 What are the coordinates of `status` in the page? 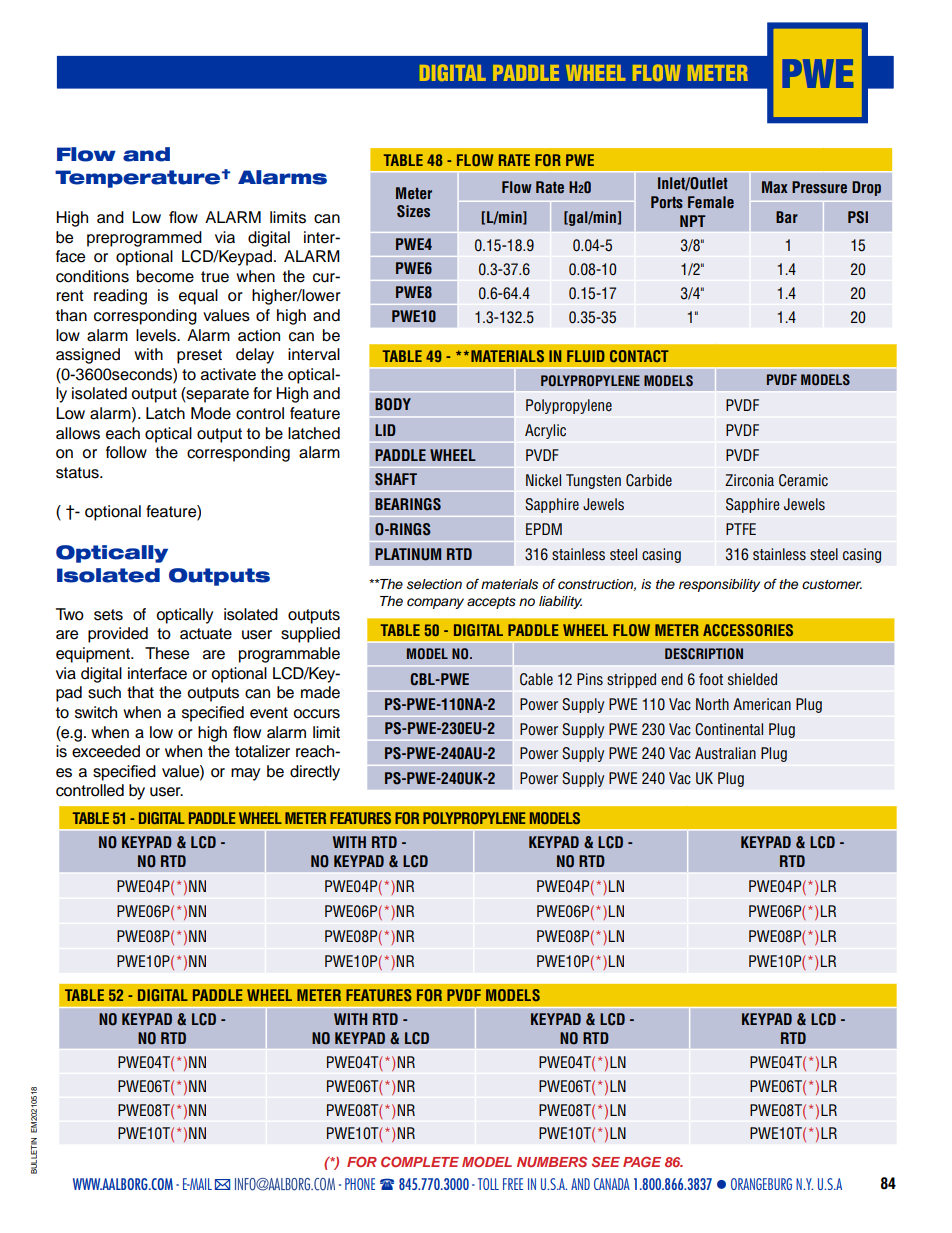 It's located at (78, 473).
